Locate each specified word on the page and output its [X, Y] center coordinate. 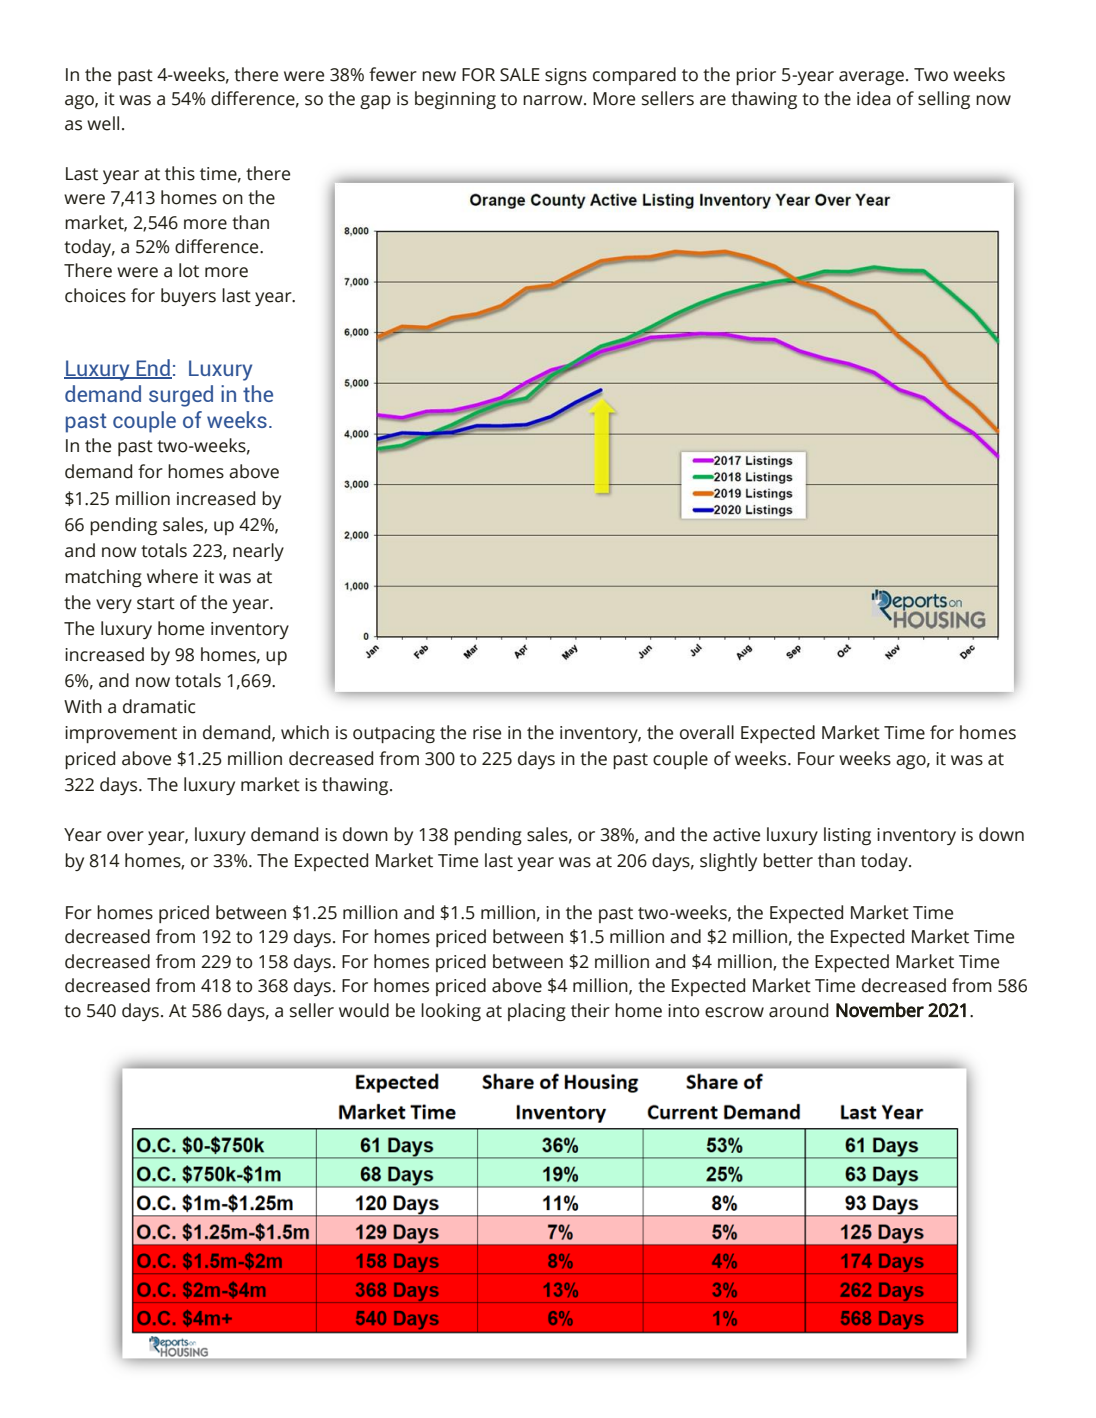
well [103, 123]
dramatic [159, 706]
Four [816, 759]
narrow [554, 100]
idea [874, 98]
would [364, 1010]
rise [487, 733]
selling [944, 100]
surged [181, 396]
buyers [188, 297]
